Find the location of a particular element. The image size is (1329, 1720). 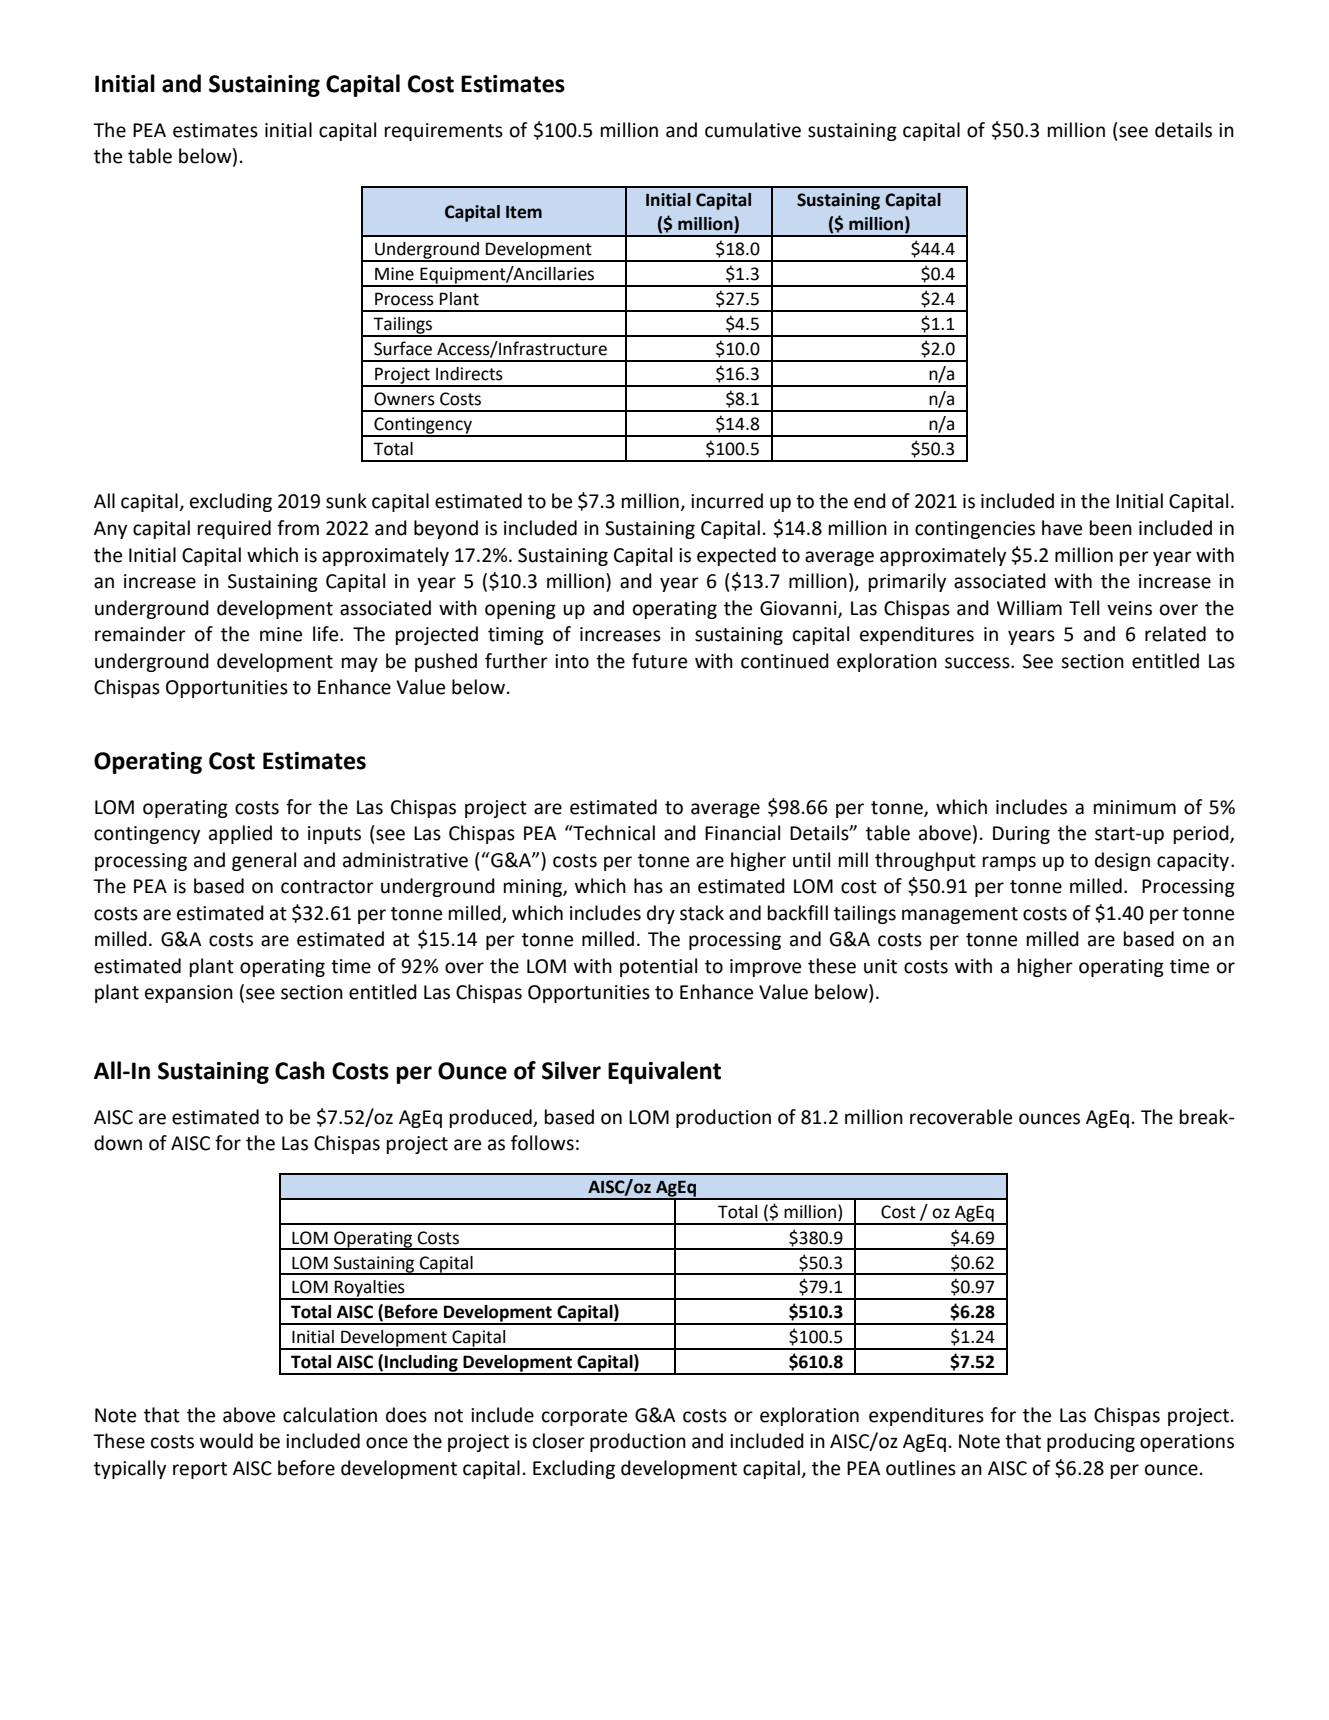

Item is located at coordinates (524, 212).
